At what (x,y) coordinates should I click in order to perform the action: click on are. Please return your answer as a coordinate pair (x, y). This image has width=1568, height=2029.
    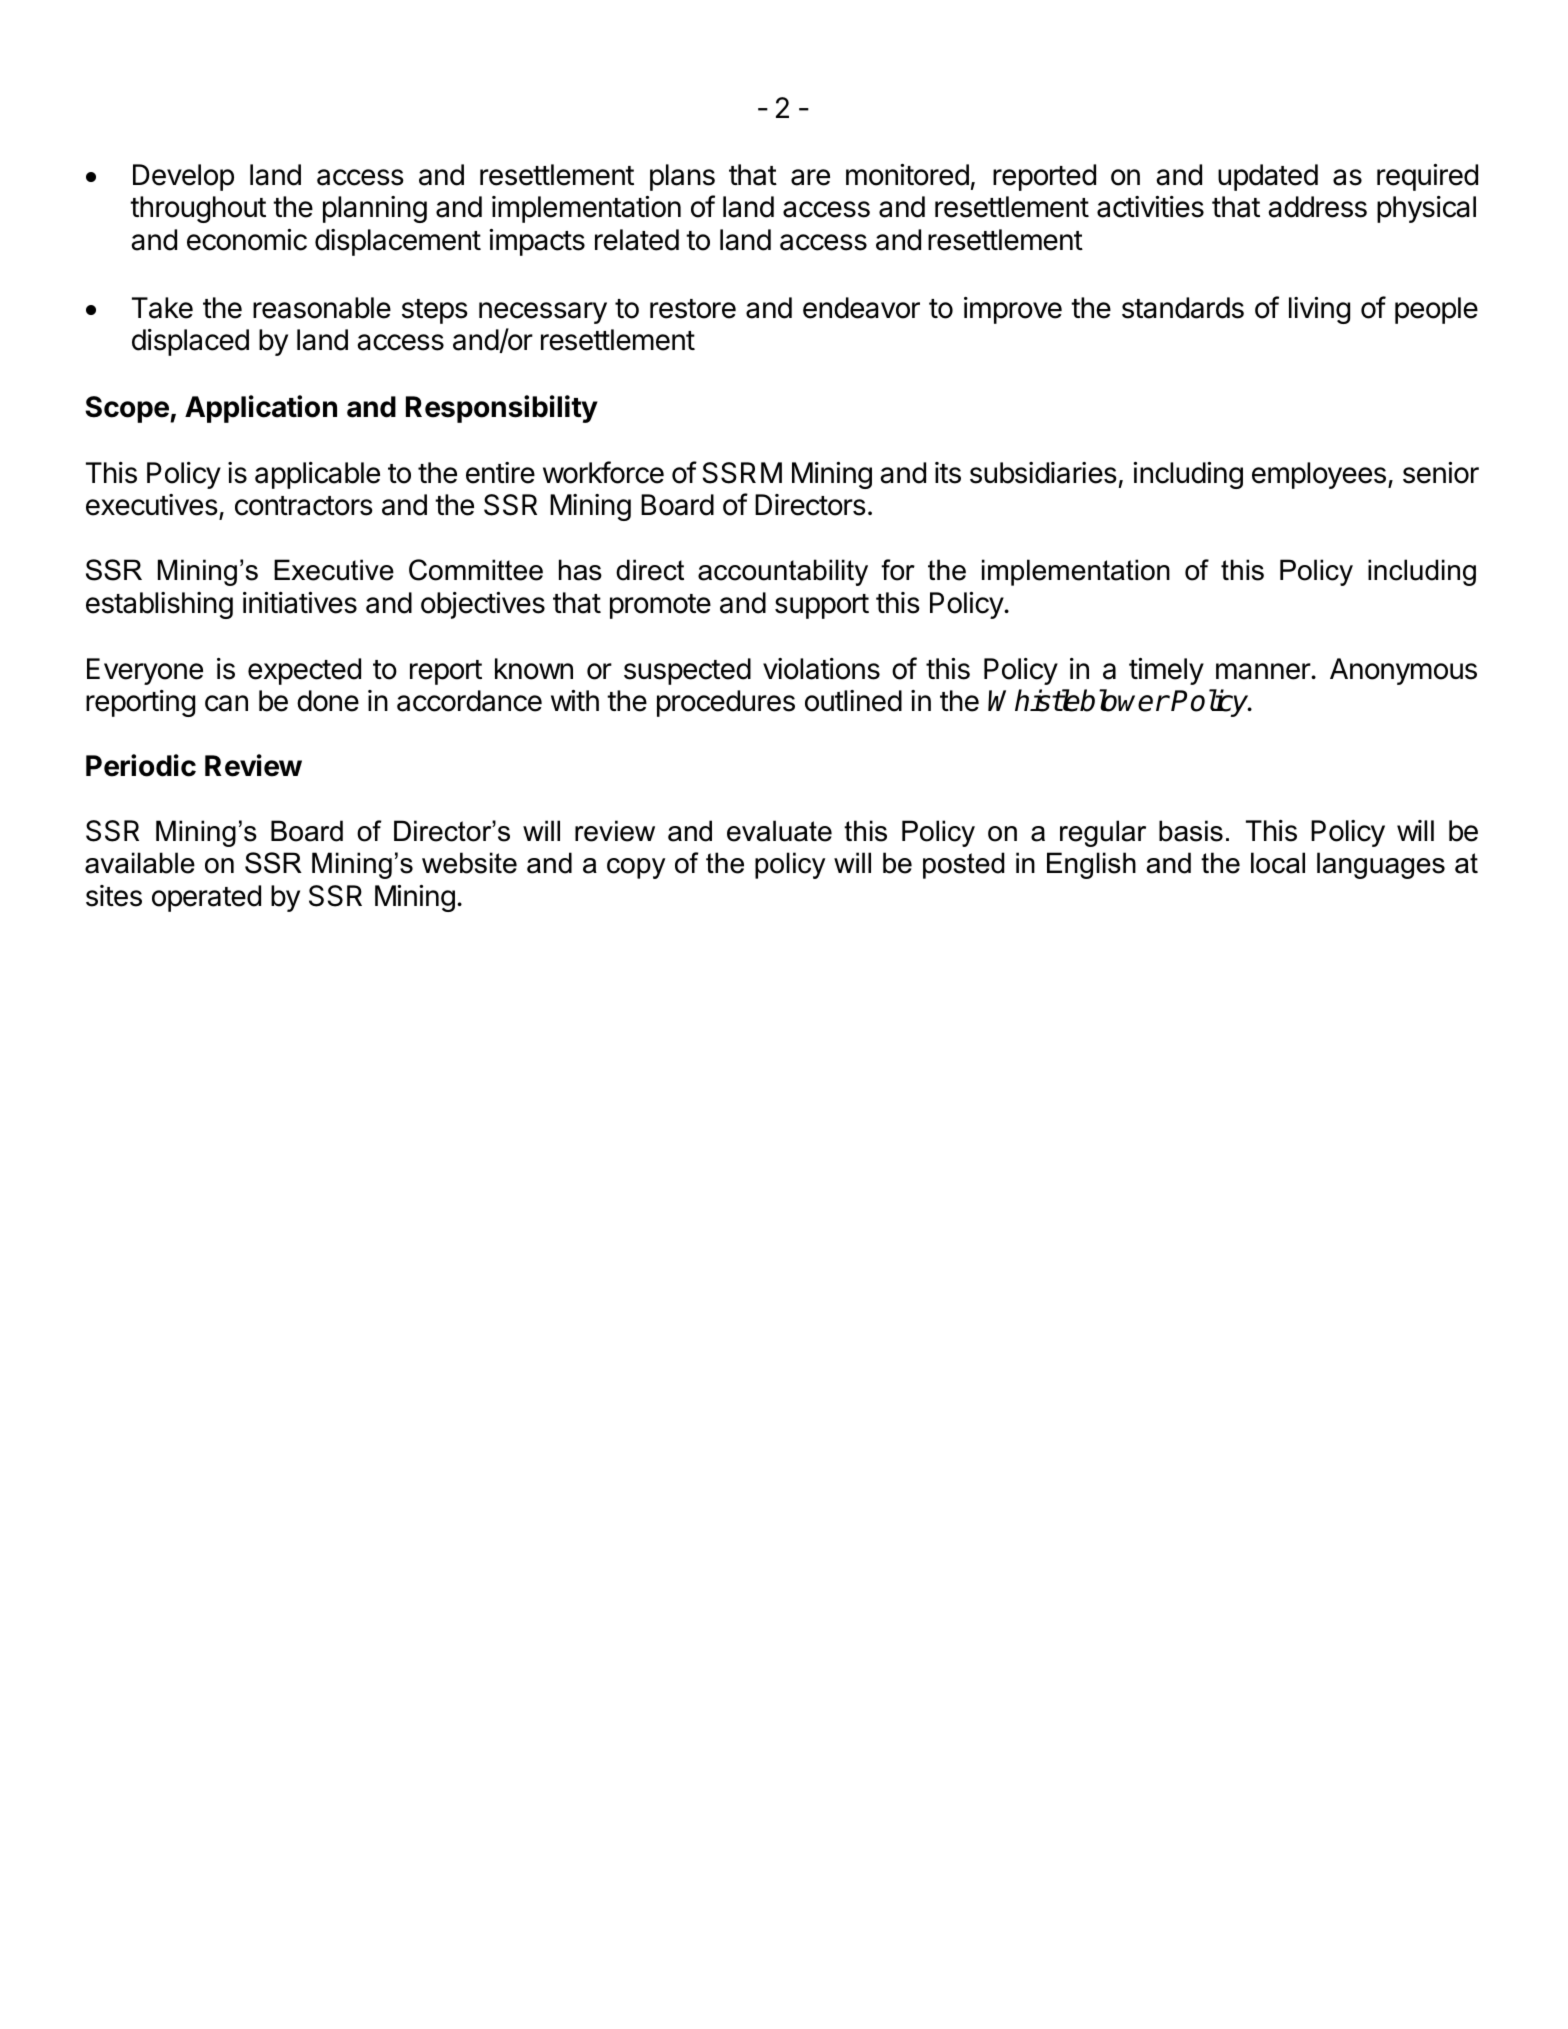
    Looking at the image, I should click on (810, 177).
